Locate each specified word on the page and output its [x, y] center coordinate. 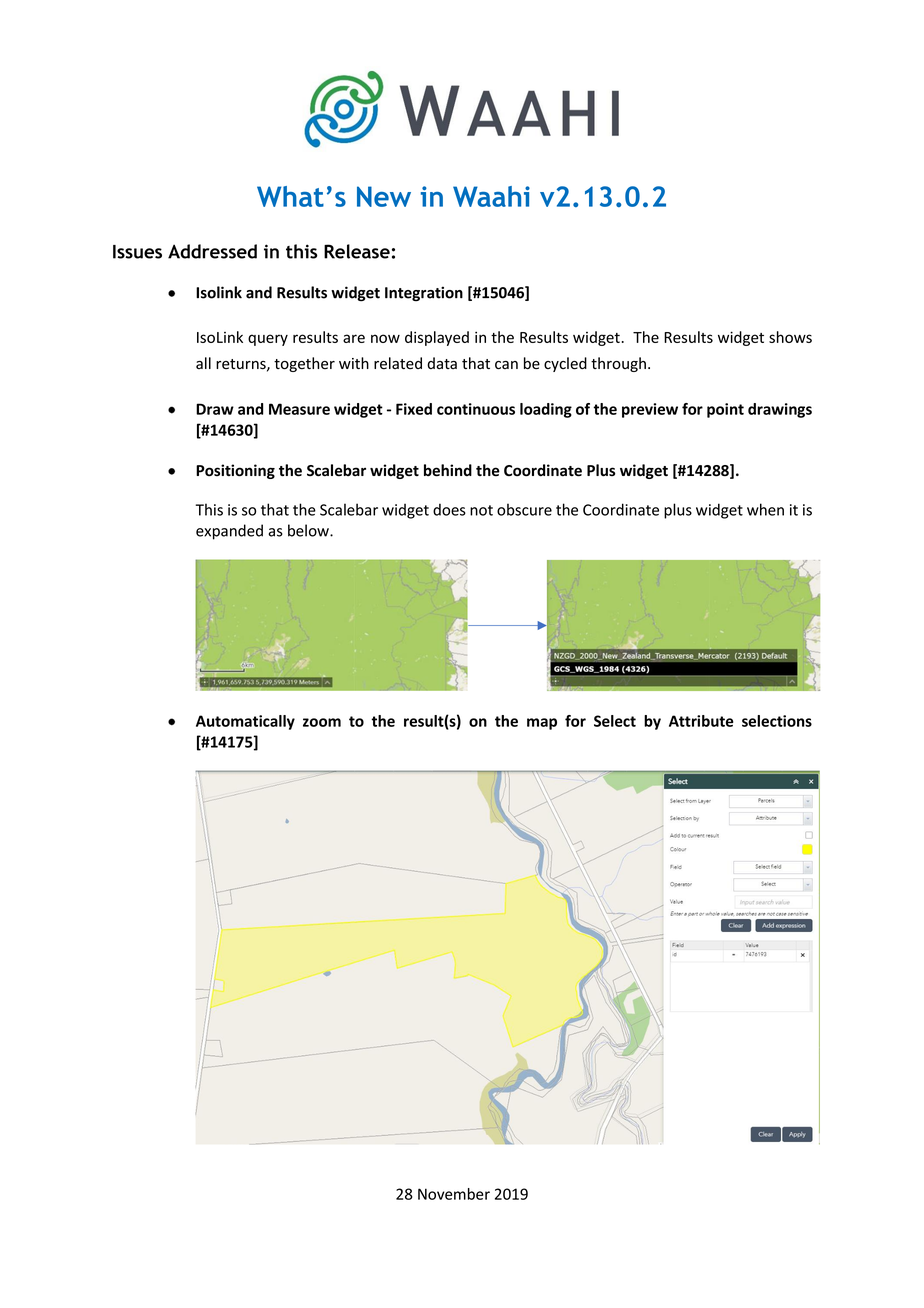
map [542, 724]
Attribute [701, 721]
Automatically [245, 722]
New [384, 196]
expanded [229, 532]
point [725, 410]
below [309, 530]
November [454, 1194]
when [765, 509]
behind [448, 470]
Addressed [212, 251]
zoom [322, 722]
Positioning [235, 471]
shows [790, 337]
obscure [524, 509]
